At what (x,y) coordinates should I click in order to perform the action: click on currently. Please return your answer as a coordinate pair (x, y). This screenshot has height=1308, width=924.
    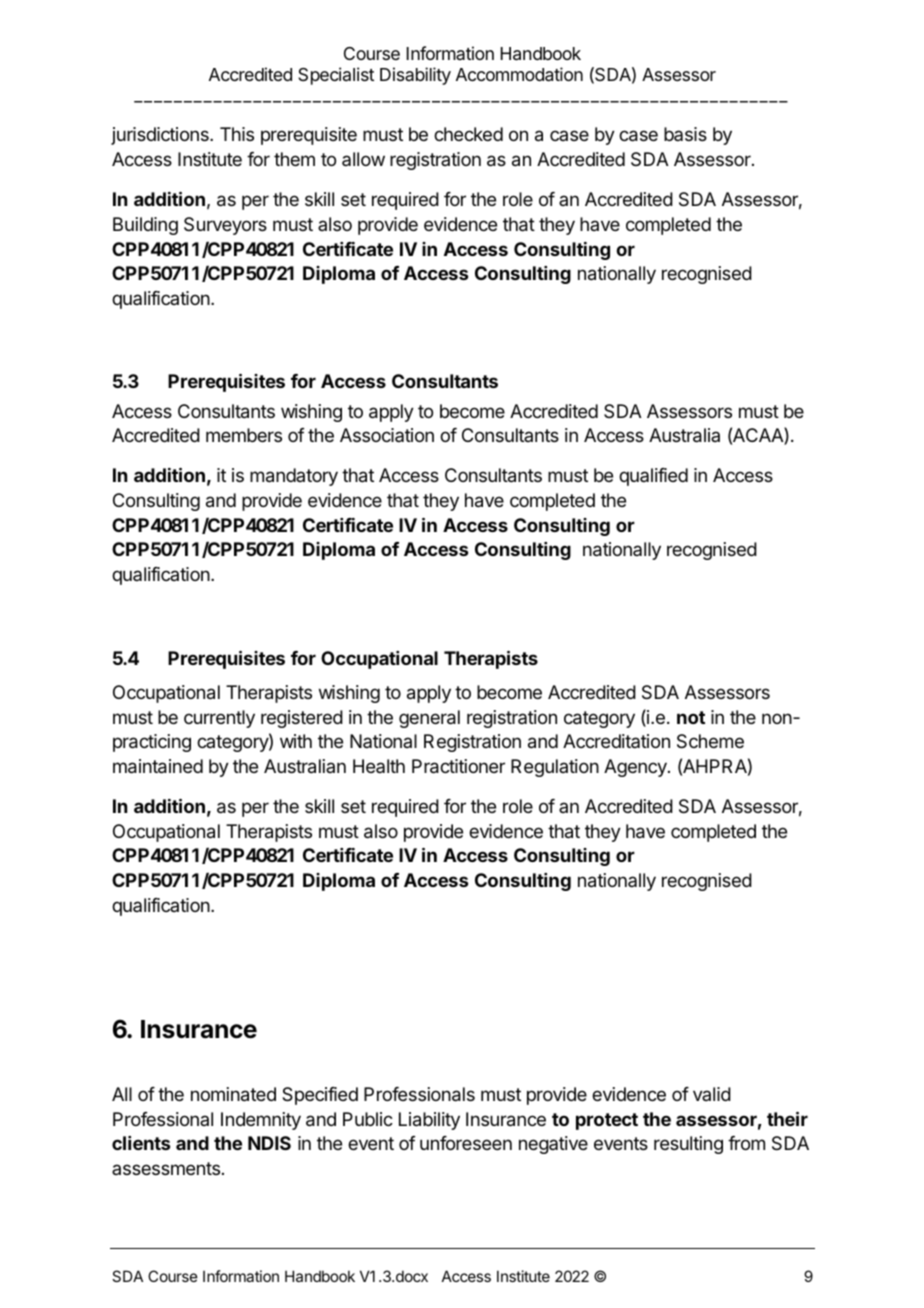
    Looking at the image, I should click on (219, 719).
